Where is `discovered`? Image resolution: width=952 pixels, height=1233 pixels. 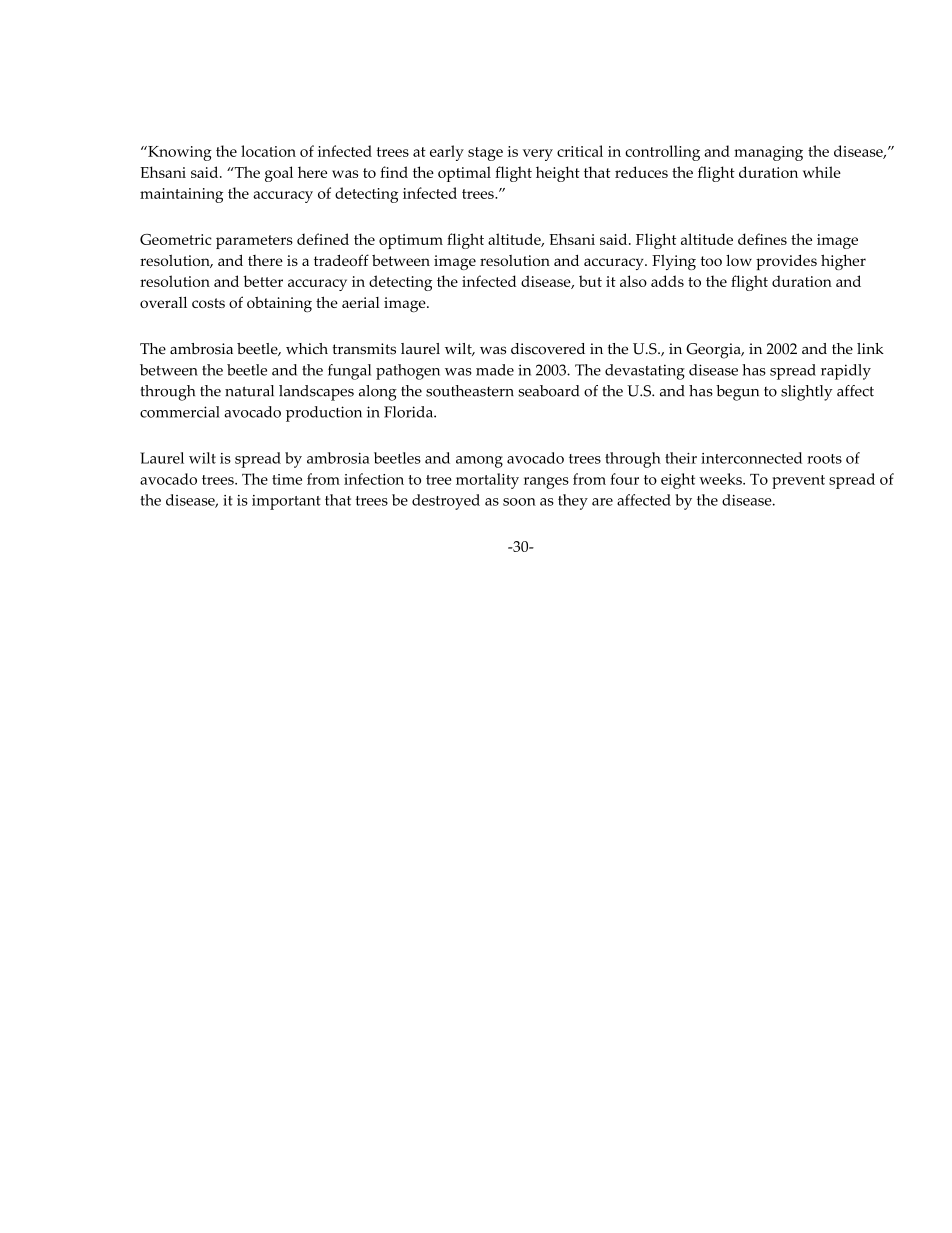
discovered is located at coordinates (548, 349).
